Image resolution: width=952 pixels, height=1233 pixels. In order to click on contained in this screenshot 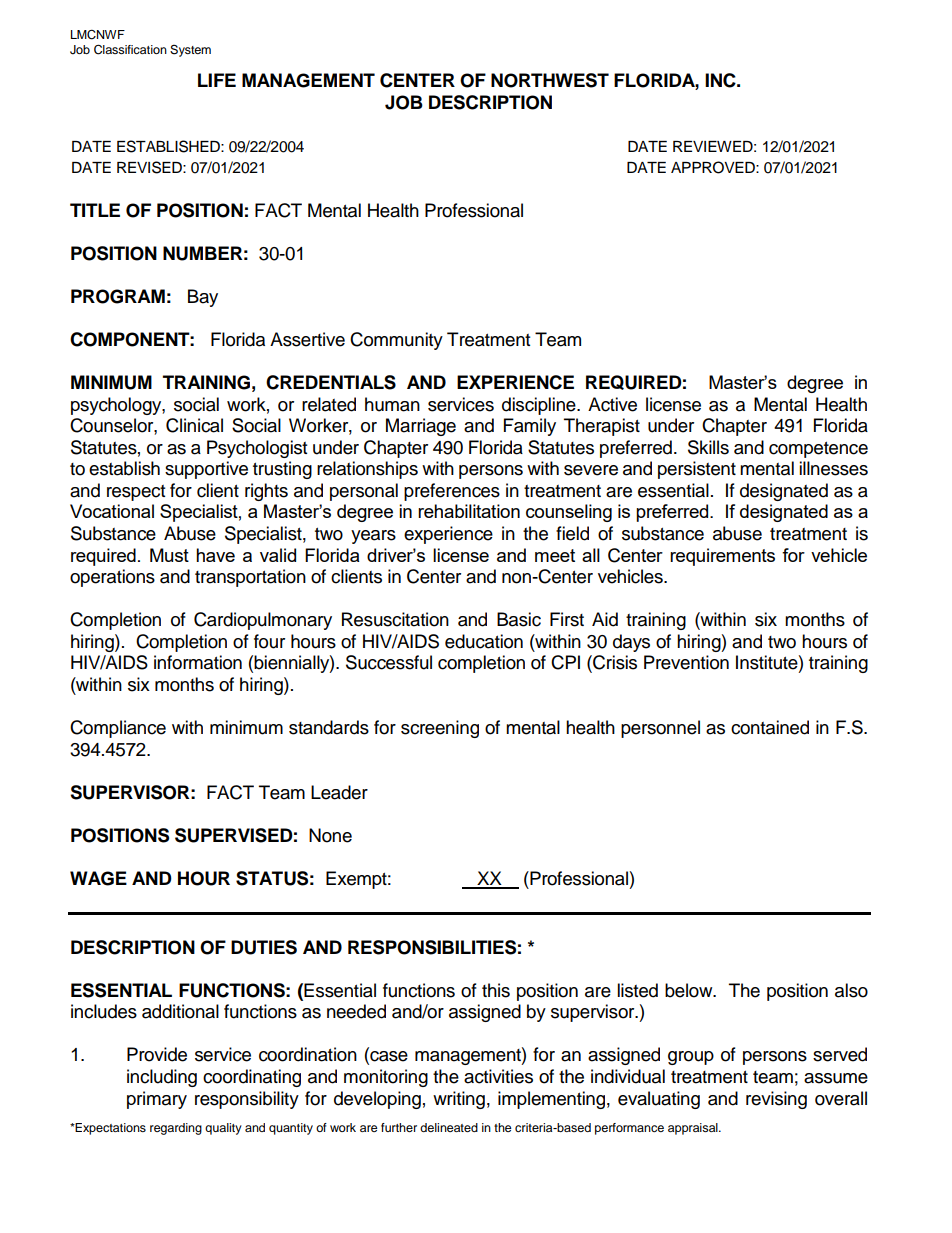, I will do `click(770, 727)`.
